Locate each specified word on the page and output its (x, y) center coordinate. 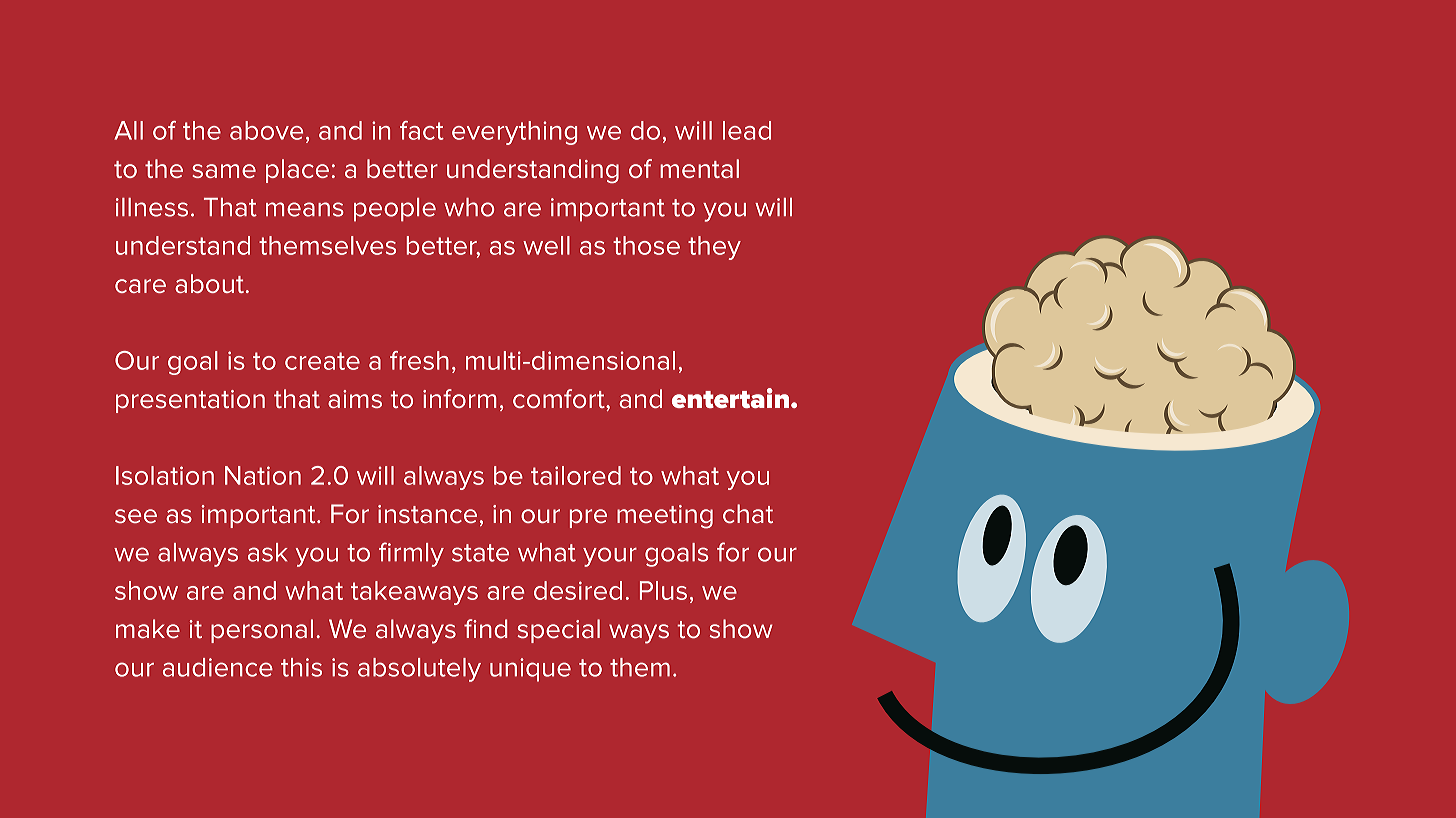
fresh (419, 360)
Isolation (165, 475)
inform (460, 398)
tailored (576, 475)
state (480, 553)
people (395, 210)
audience (218, 667)
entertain (730, 398)
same (224, 171)
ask (268, 552)
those (646, 245)
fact (422, 130)
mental (699, 168)
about (209, 283)
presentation (190, 401)
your (610, 557)
